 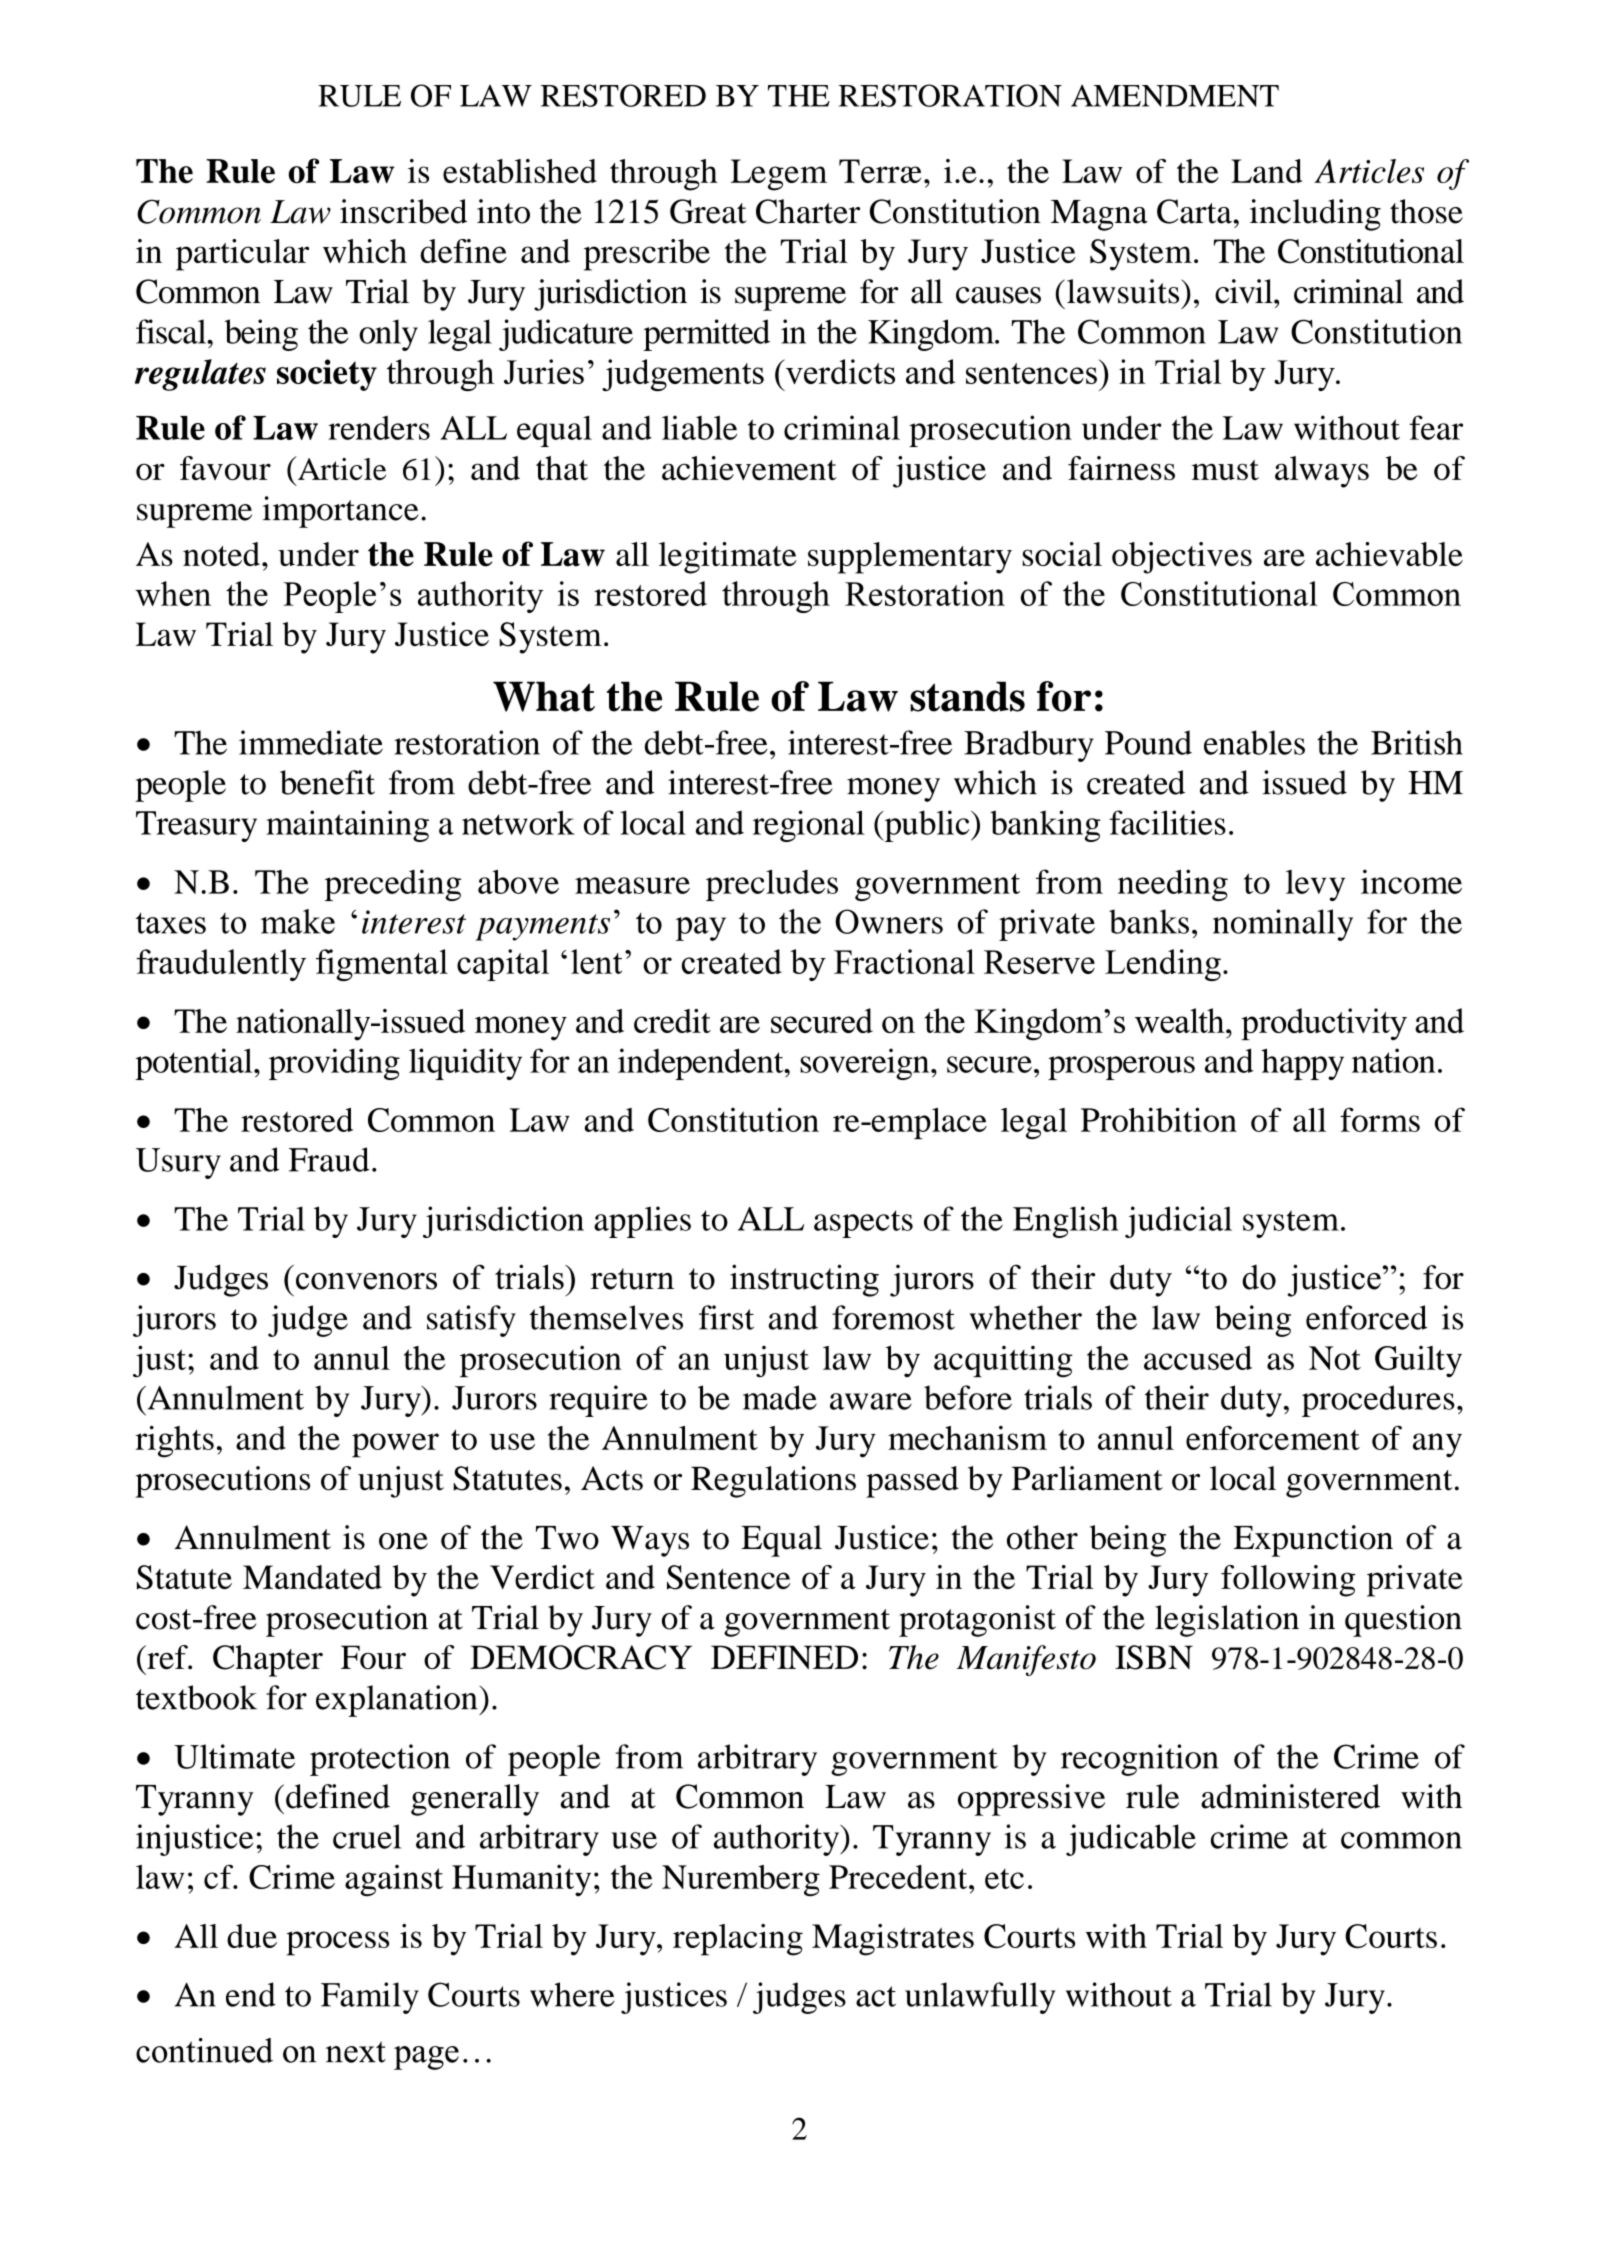 I want to click on happy, so click(x=1303, y=1064).
